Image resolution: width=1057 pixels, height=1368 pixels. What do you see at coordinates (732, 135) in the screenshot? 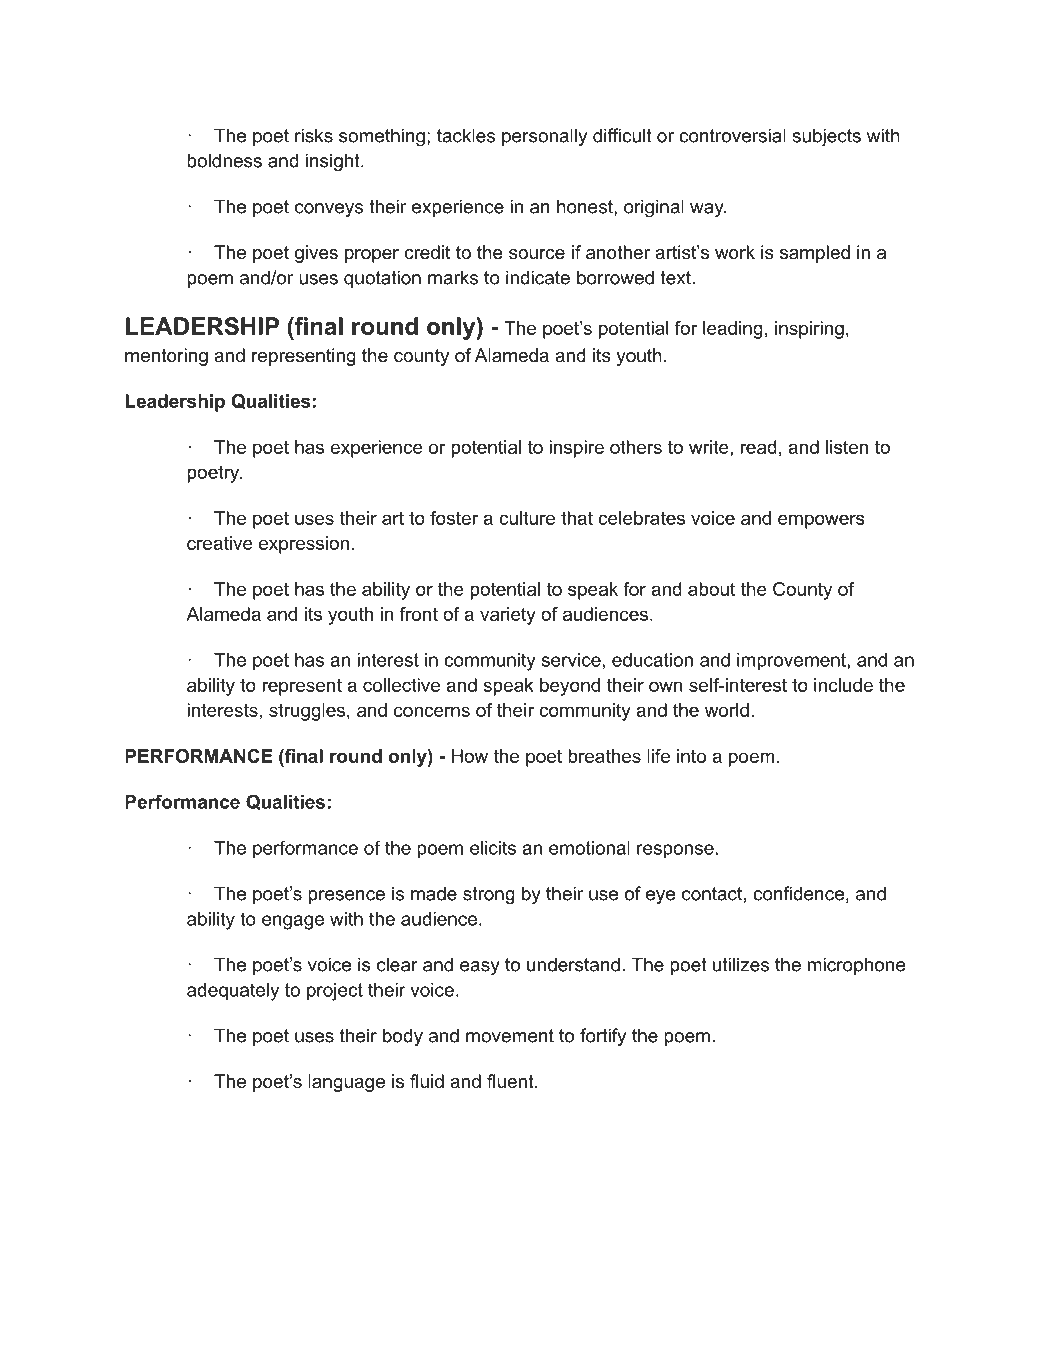
I see `controversial` at bounding box center [732, 135].
